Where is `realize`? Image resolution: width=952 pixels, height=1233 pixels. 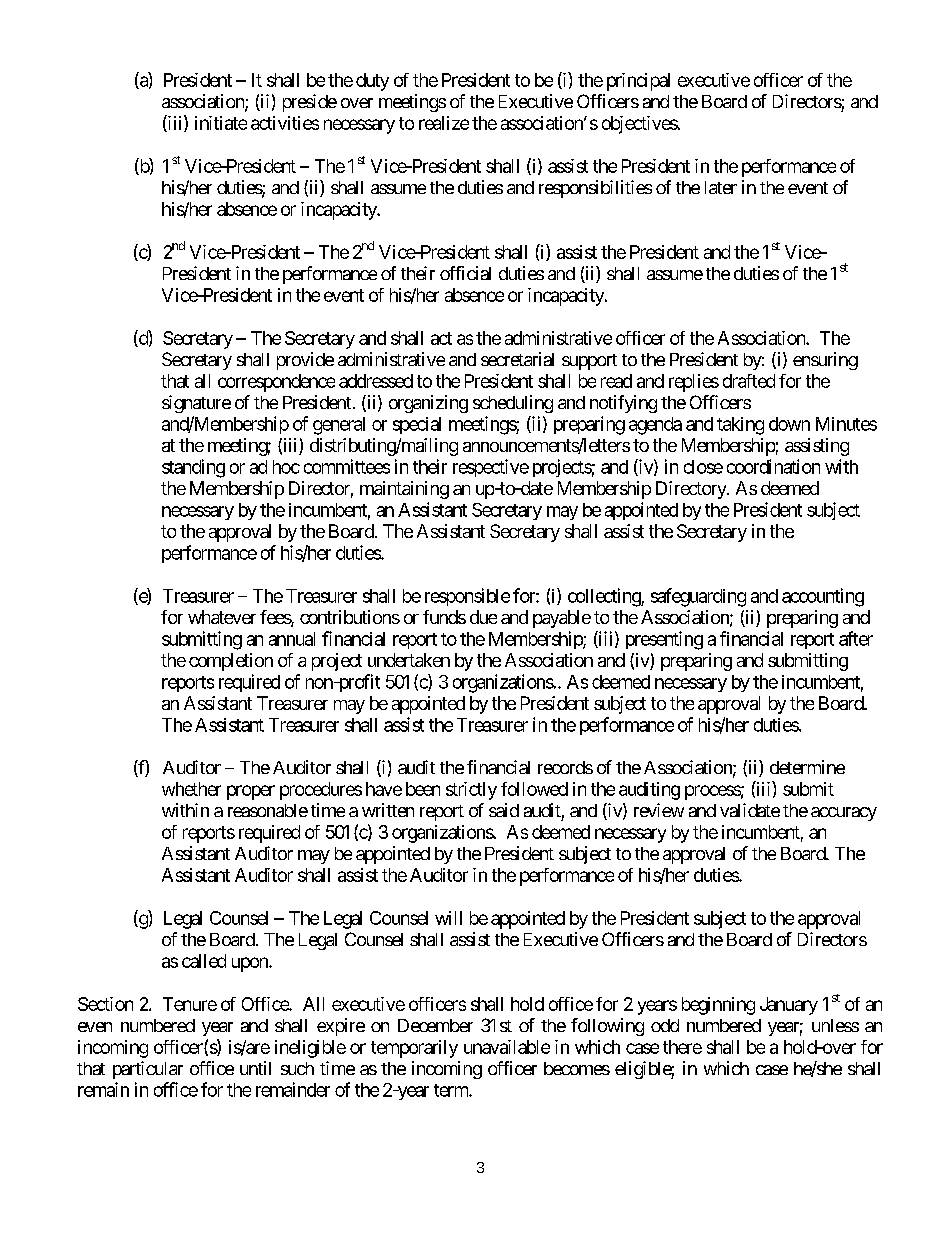
realize is located at coordinates (444, 123).
